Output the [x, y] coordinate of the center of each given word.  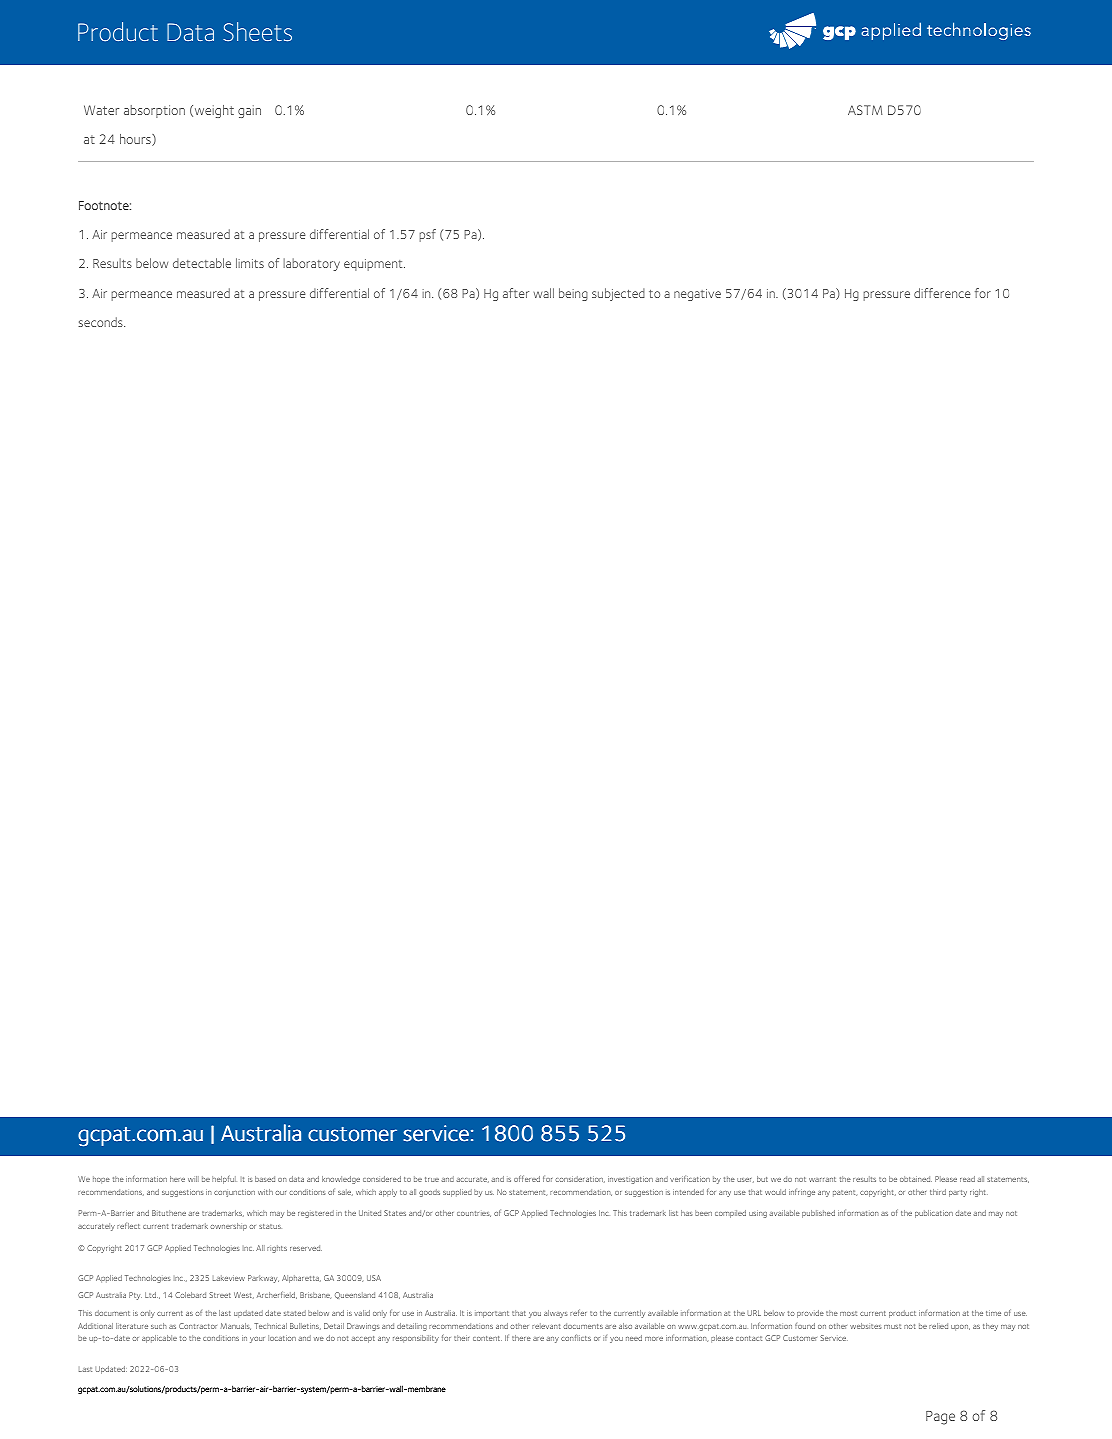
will [193, 1179]
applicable [159, 1339]
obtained [916, 1179]
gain [249, 111]
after [516, 293]
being [573, 294]
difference [942, 293]
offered [527, 1178]
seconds [101, 322]
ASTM [865, 110]
